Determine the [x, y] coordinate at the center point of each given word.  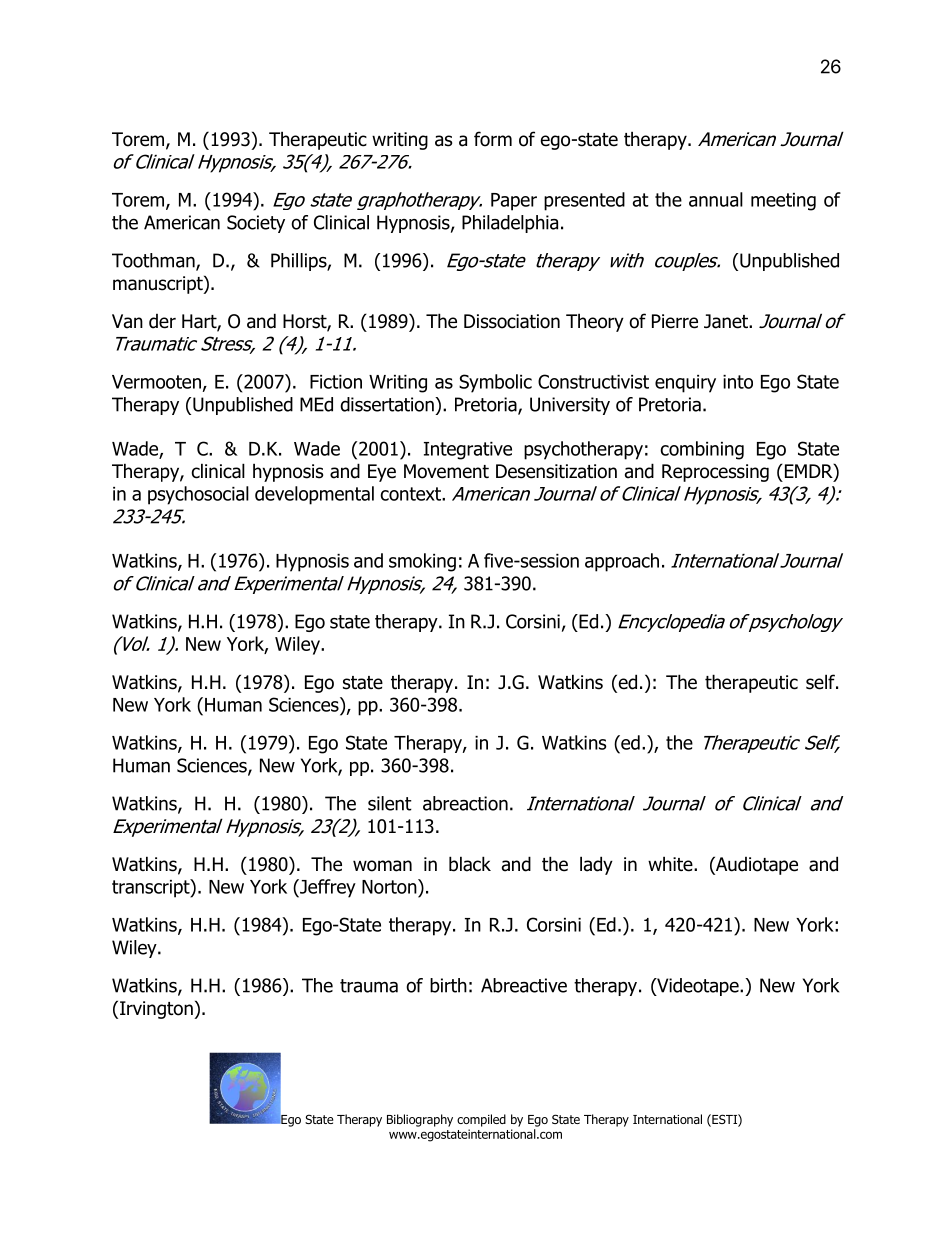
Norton [390, 886]
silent [390, 803]
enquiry [685, 384]
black [470, 864]
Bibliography [420, 1120]
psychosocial [198, 495]
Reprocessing [715, 473]
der [162, 321]
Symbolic [495, 383]
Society [256, 224]
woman [382, 866]
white [671, 864]
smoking [422, 562]
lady [596, 865]
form [493, 139]
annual [716, 199]
